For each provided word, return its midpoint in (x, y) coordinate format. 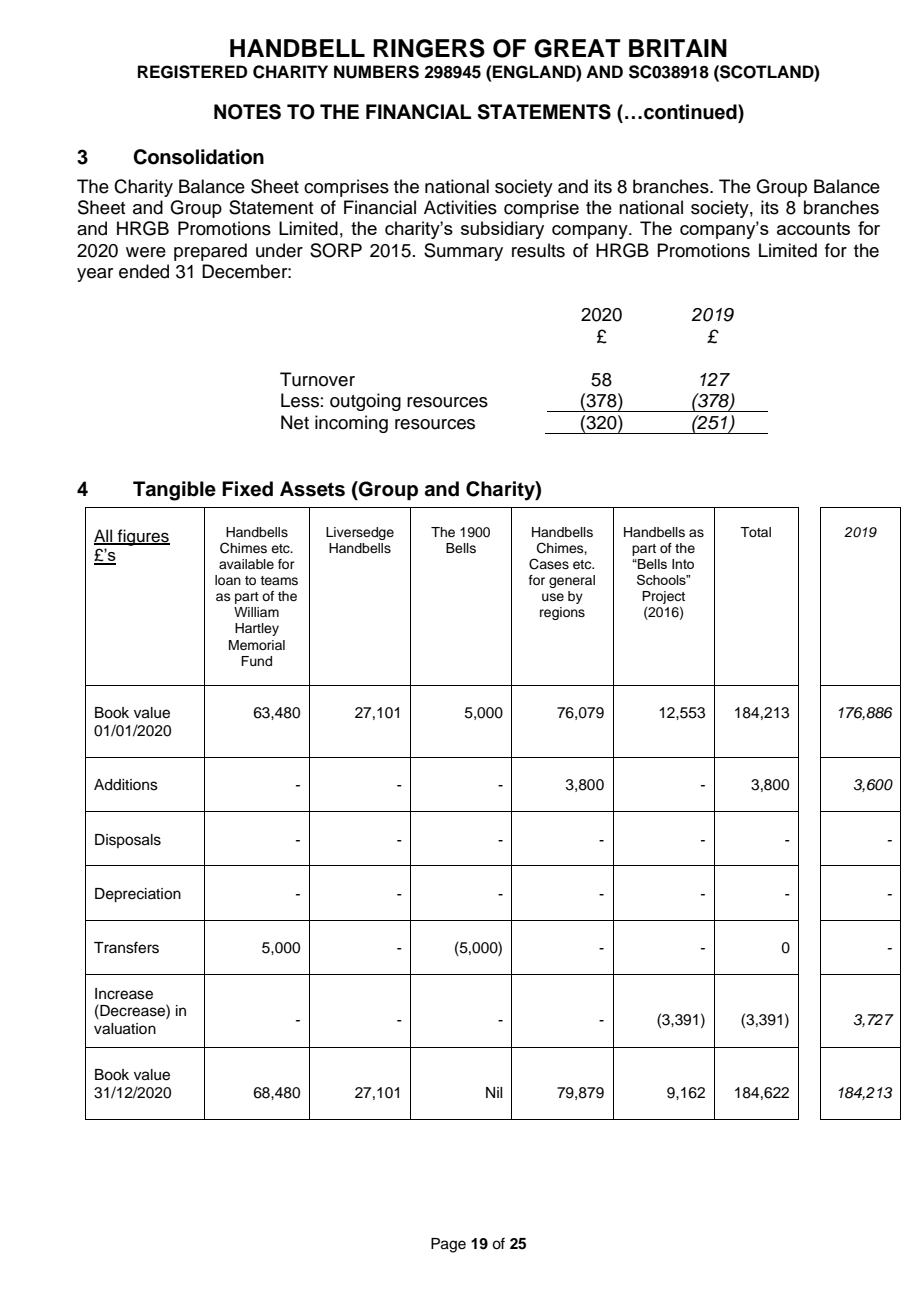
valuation (125, 1029)
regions (562, 613)
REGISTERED (192, 72)
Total (755, 532)
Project (663, 597)
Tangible (174, 491)
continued (691, 112)
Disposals (128, 841)
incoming (351, 424)
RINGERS (429, 48)
